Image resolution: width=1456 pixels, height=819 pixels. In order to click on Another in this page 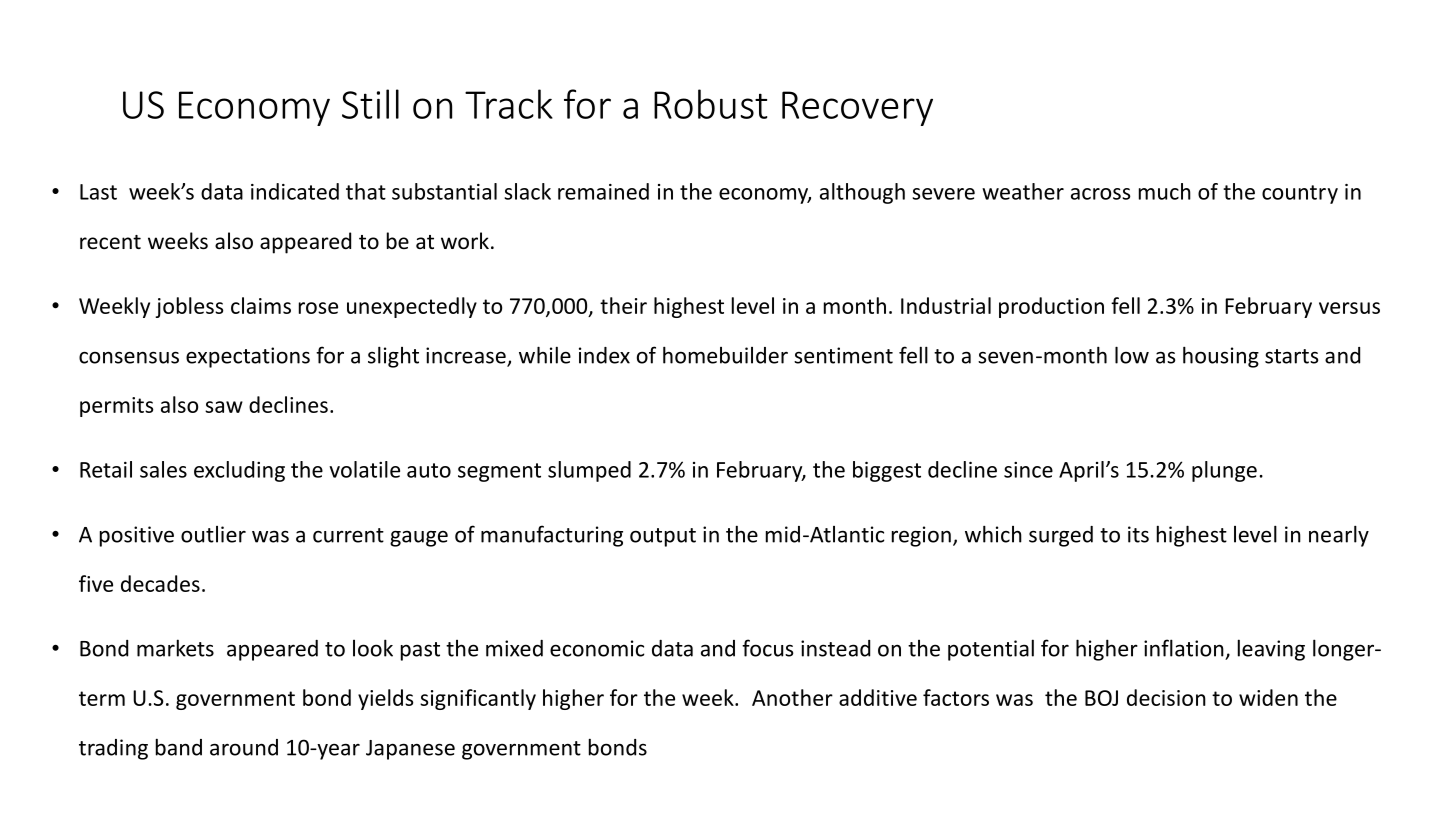, I will do `click(792, 697)`.
